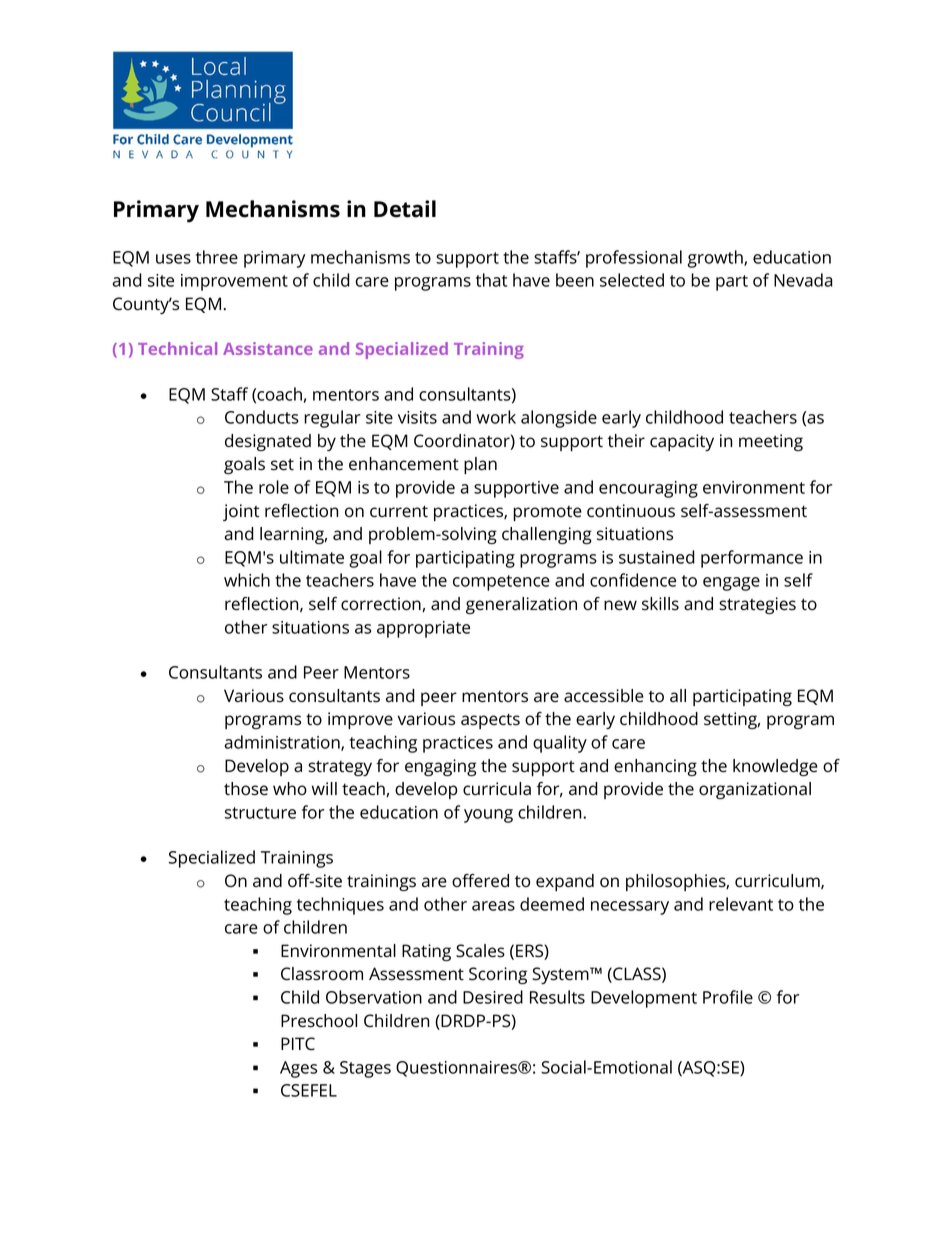  What do you see at coordinates (648, 489) in the image?
I see `encouraging` at bounding box center [648, 489].
